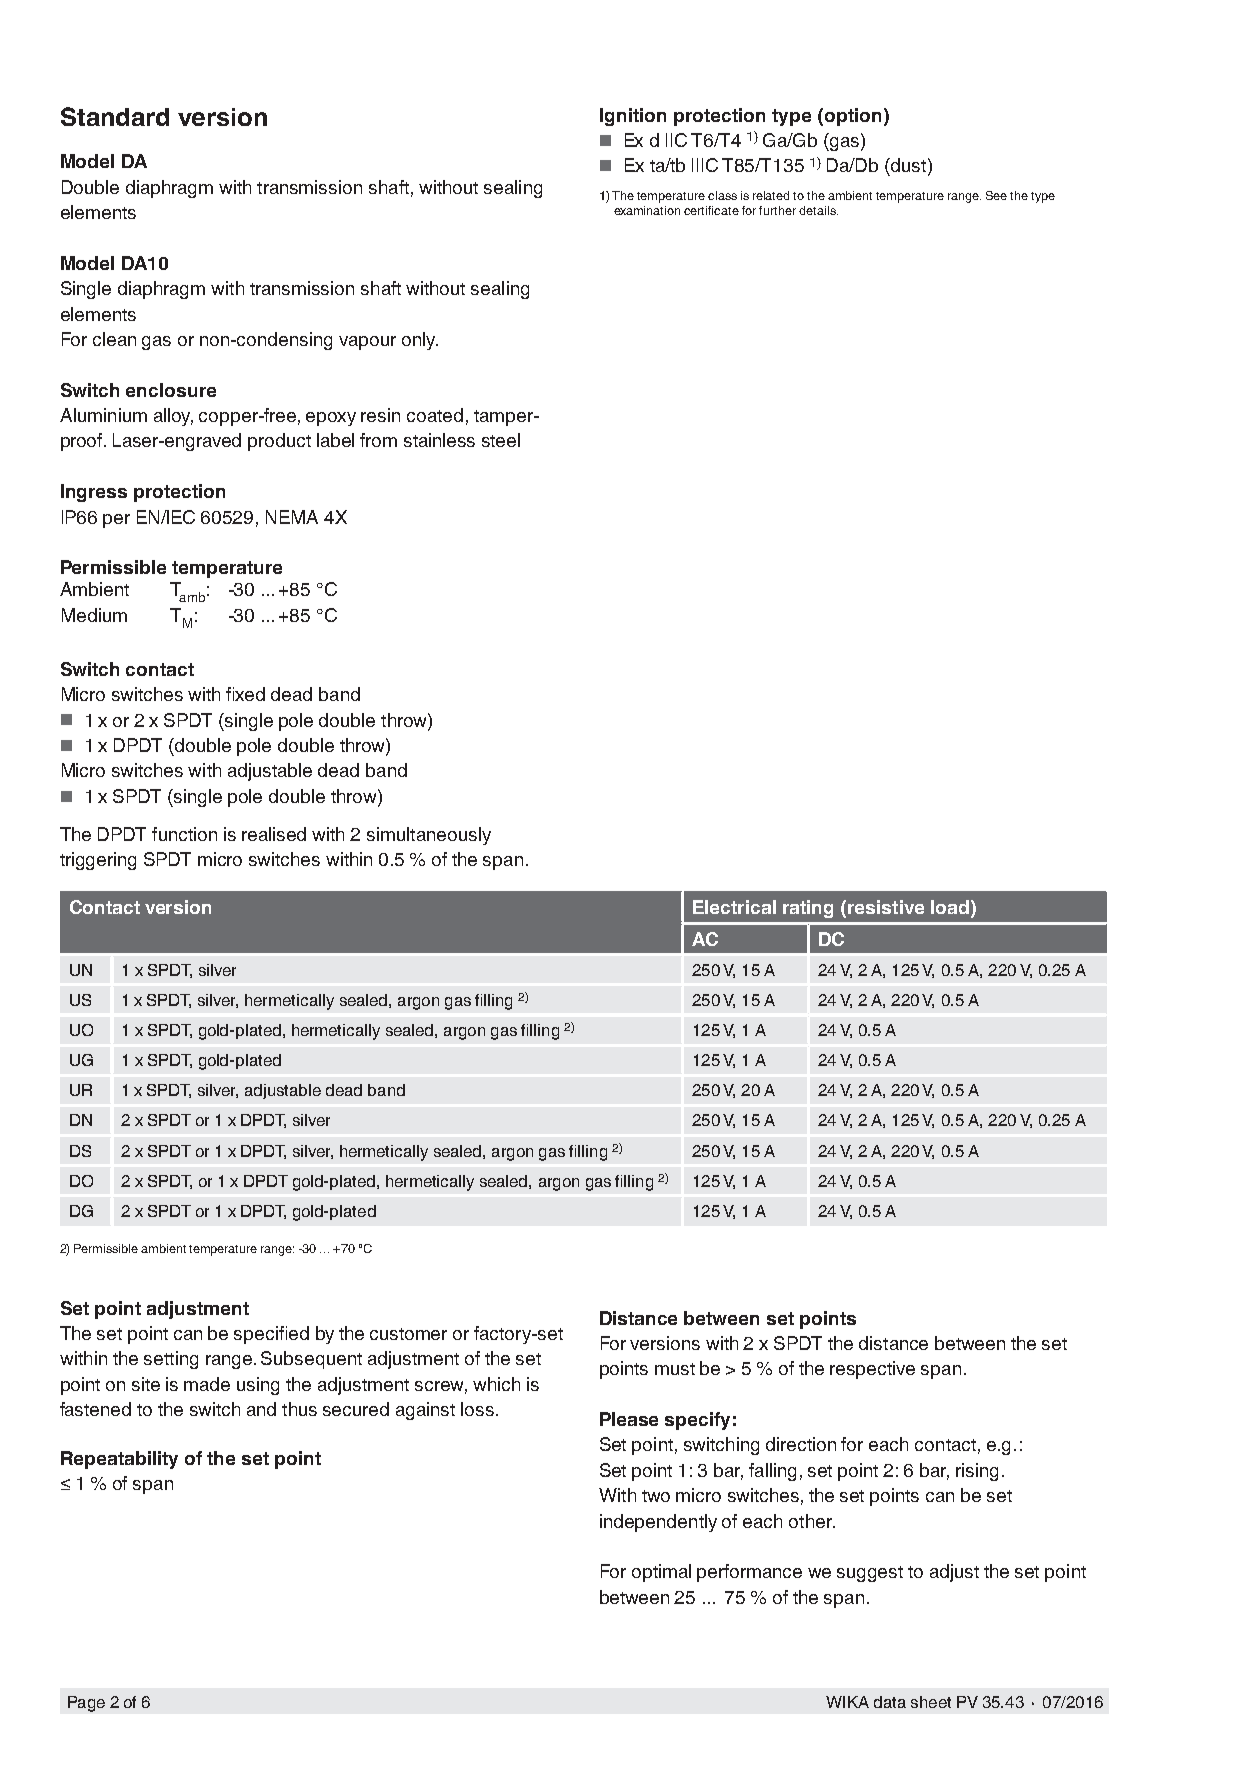 The width and height of the screenshot is (1258, 1780). Describe the element at coordinates (633, 117) in the screenshot. I see `Ignition` at that location.
